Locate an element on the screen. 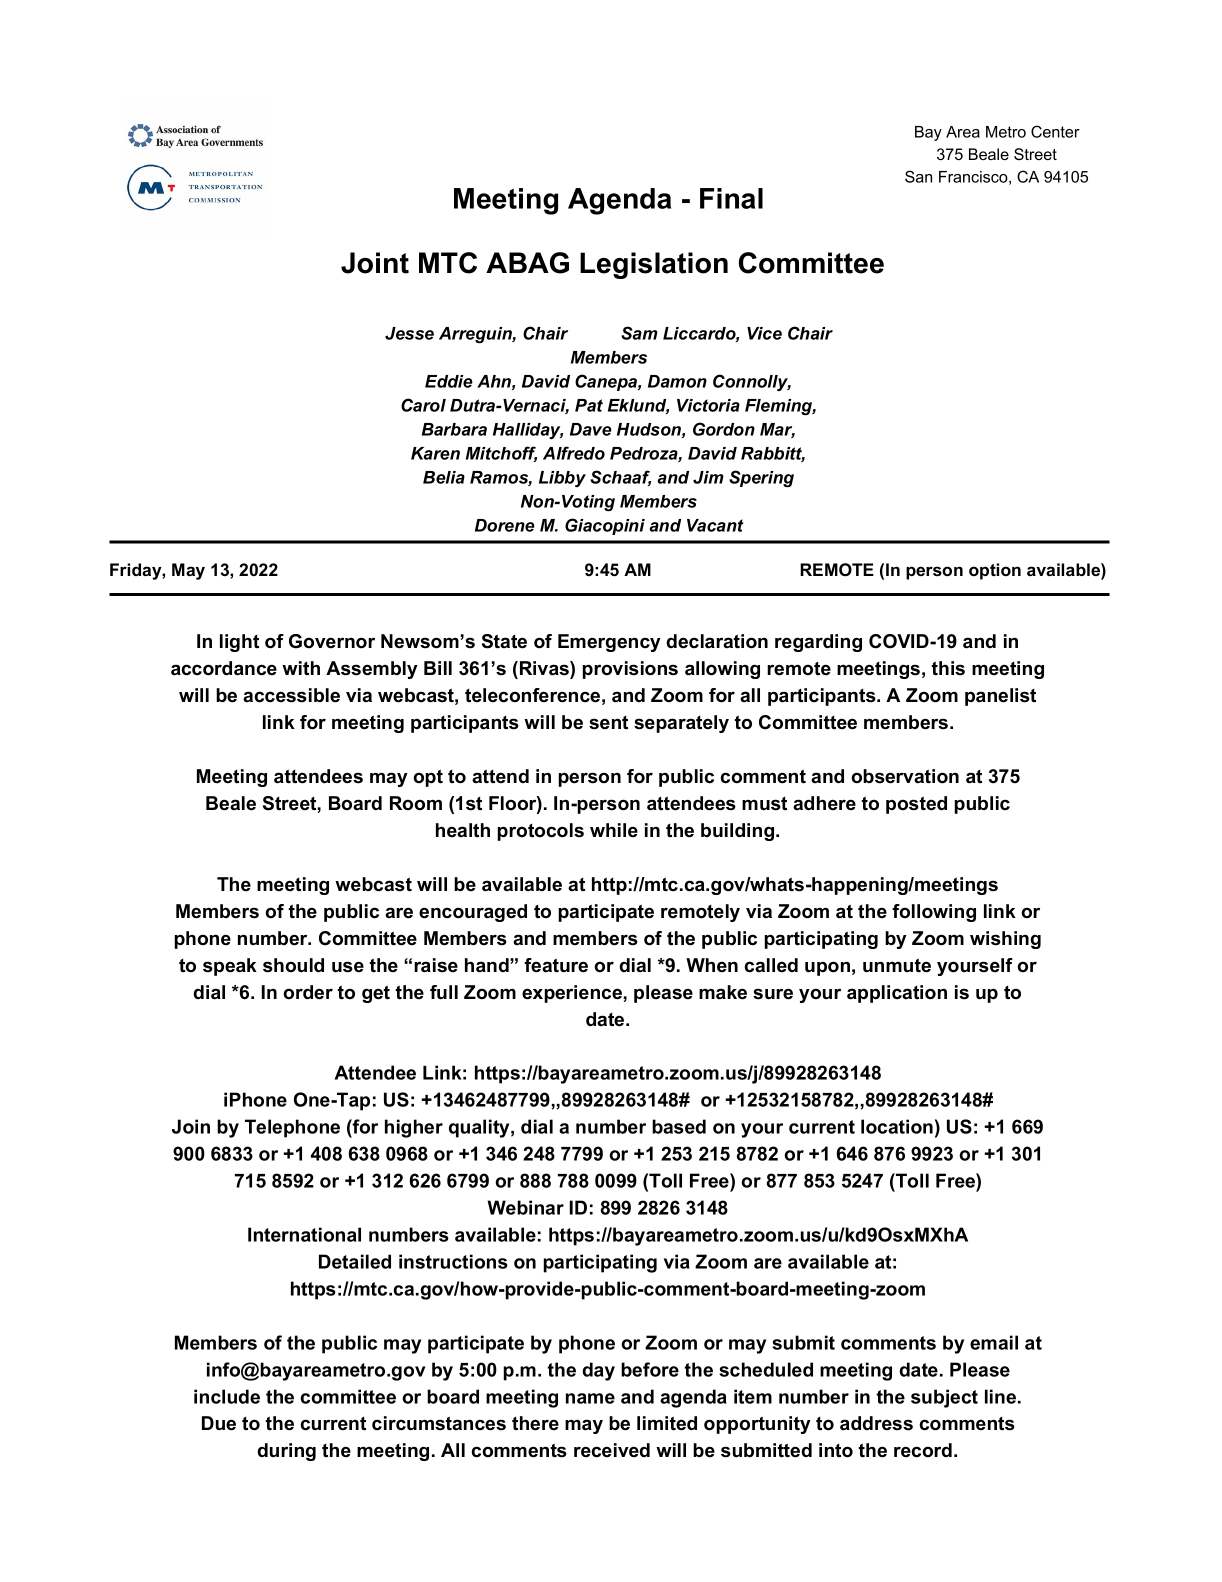 The image size is (1222, 1582). San is located at coordinates (918, 176).
